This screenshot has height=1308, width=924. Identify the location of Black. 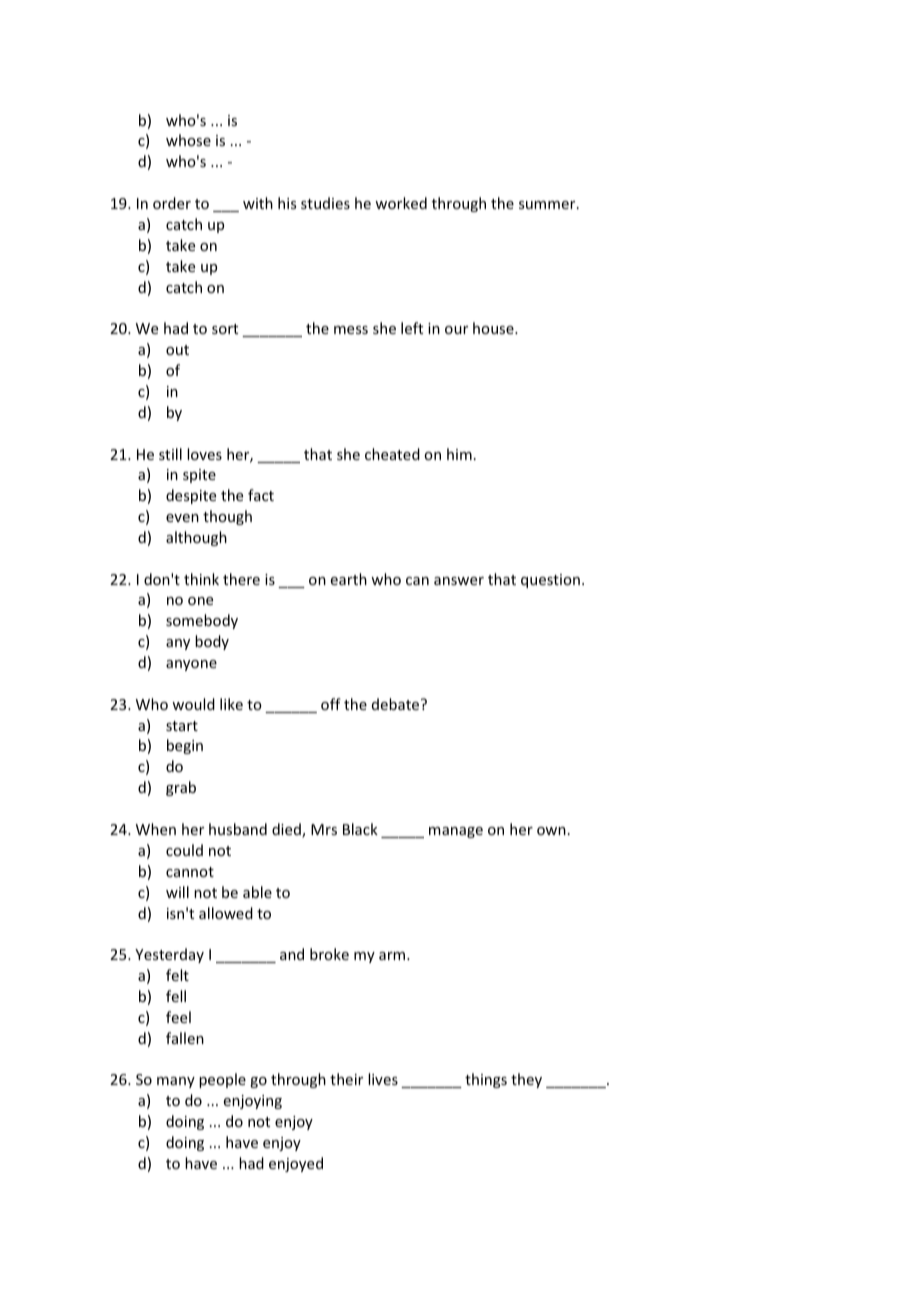
(360, 829).
